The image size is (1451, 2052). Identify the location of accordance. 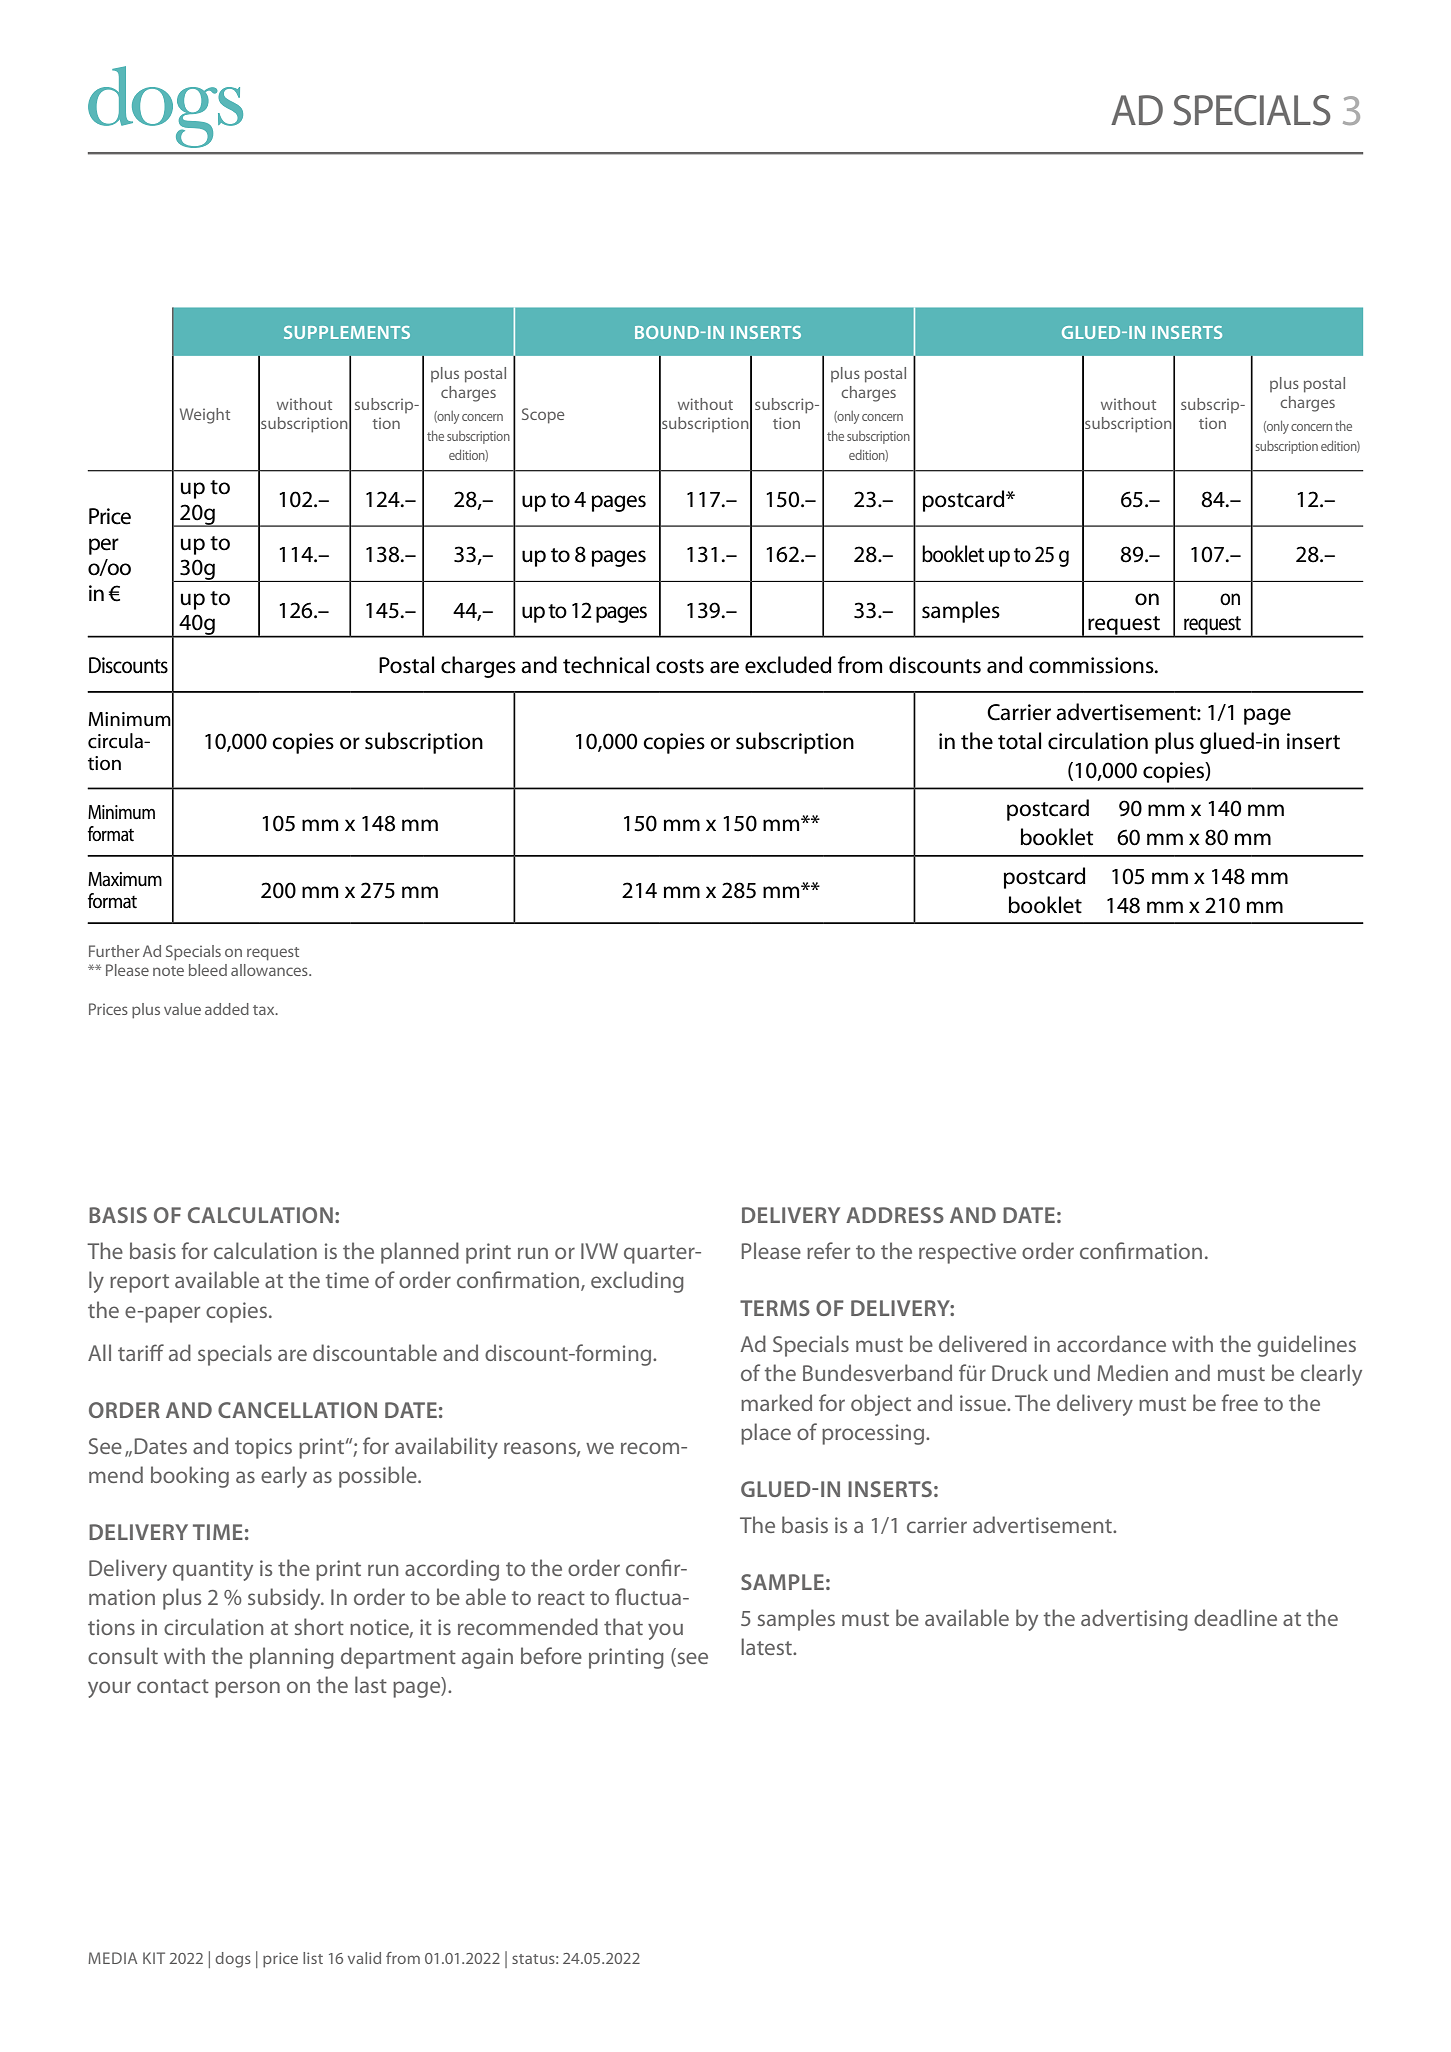
(1111, 1343).
